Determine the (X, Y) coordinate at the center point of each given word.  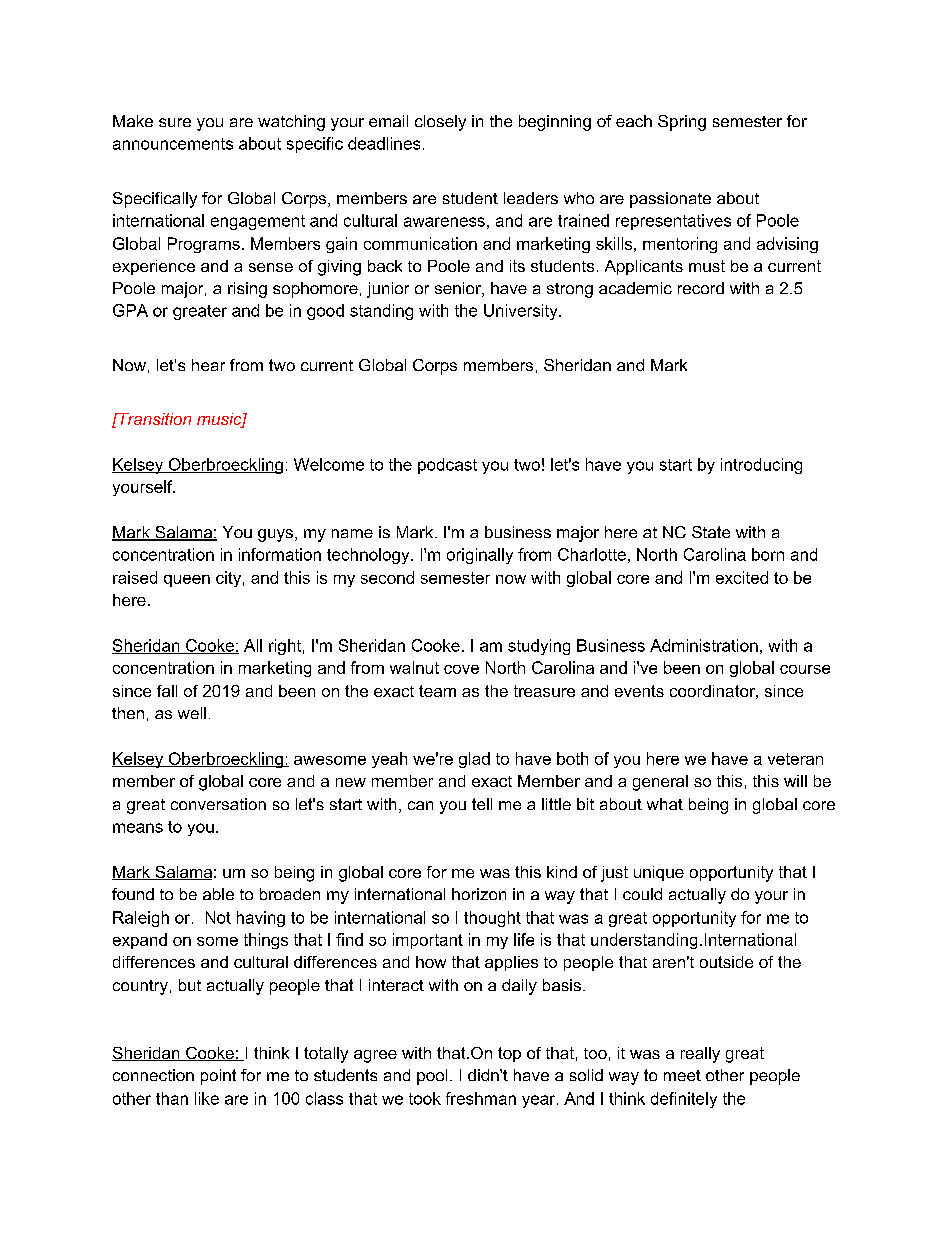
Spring (682, 123)
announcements (173, 144)
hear (208, 365)
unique (659, 873)
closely (440, 123)
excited (742, 577)
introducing (761, 466)
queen (187, 581)
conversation (218, 804)
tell (482, 804)
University (522, 312)
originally (480, 556)
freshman (481, 1098)
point (218, 1077)
